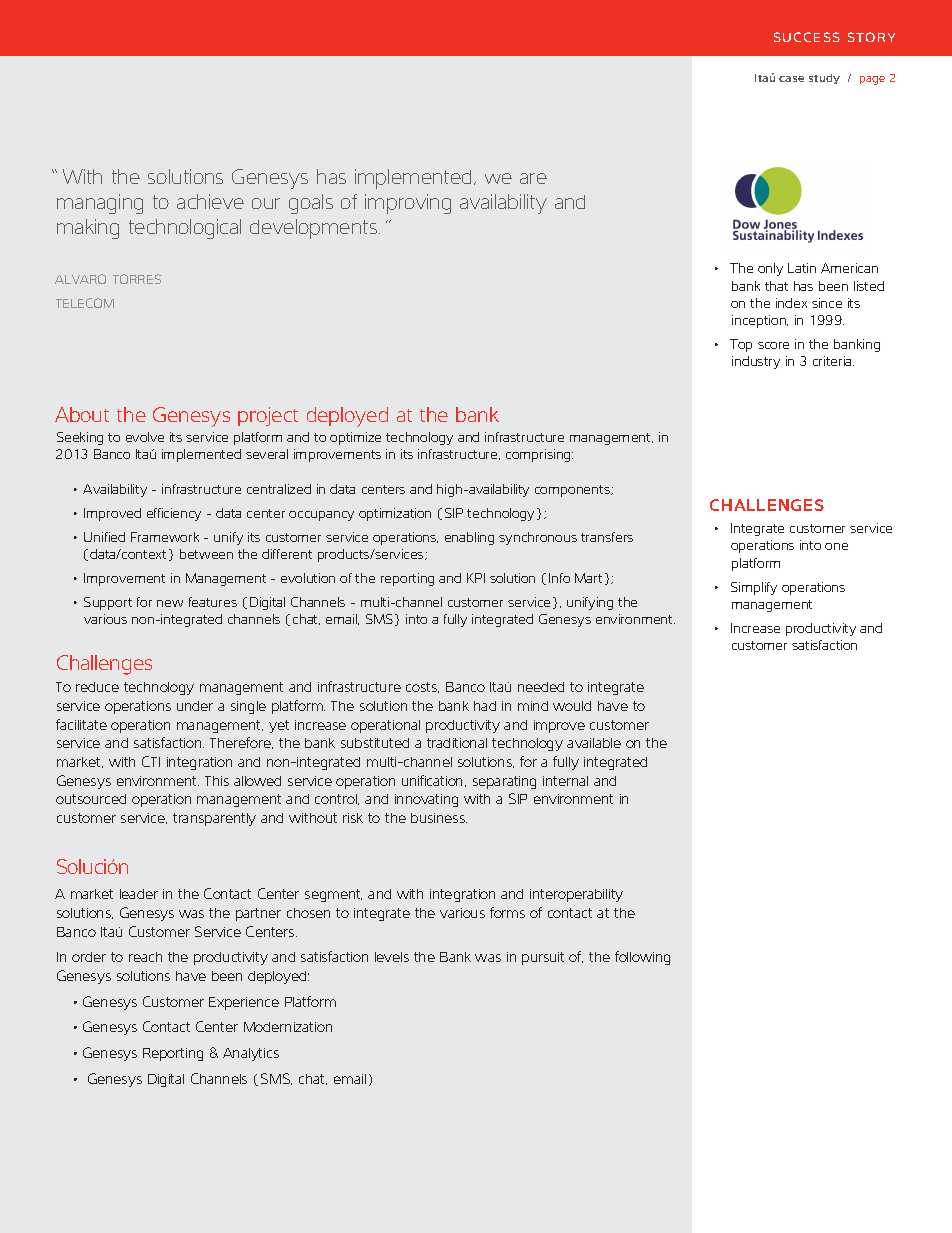 The width and height of the image is (952, 1233). I want to click on improving, so click(408, 204).
